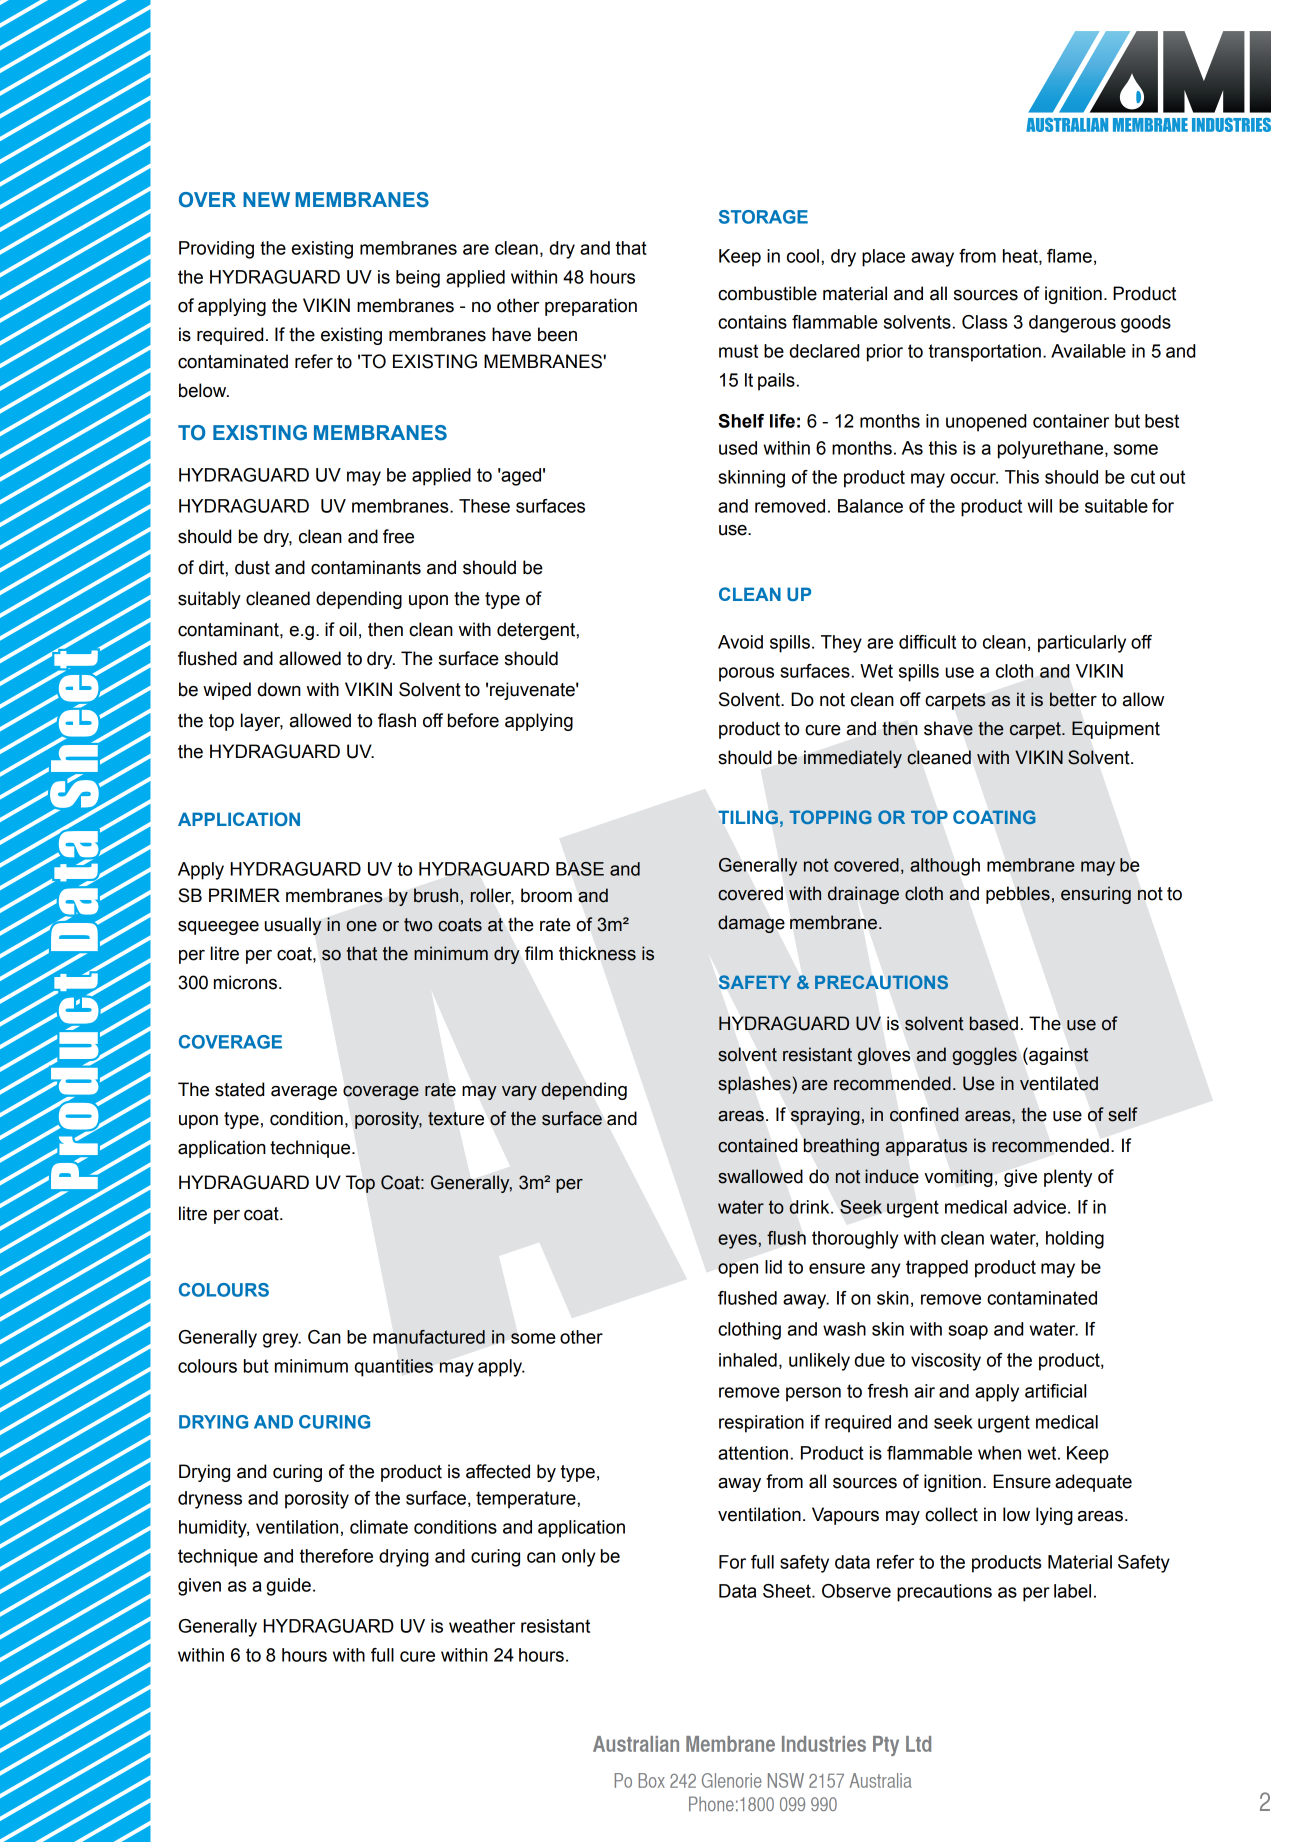 The image size is (1302, 1842). Describe the element at coordinates (763, 217) in the screenshot. I see `STORAGE` at that location.
